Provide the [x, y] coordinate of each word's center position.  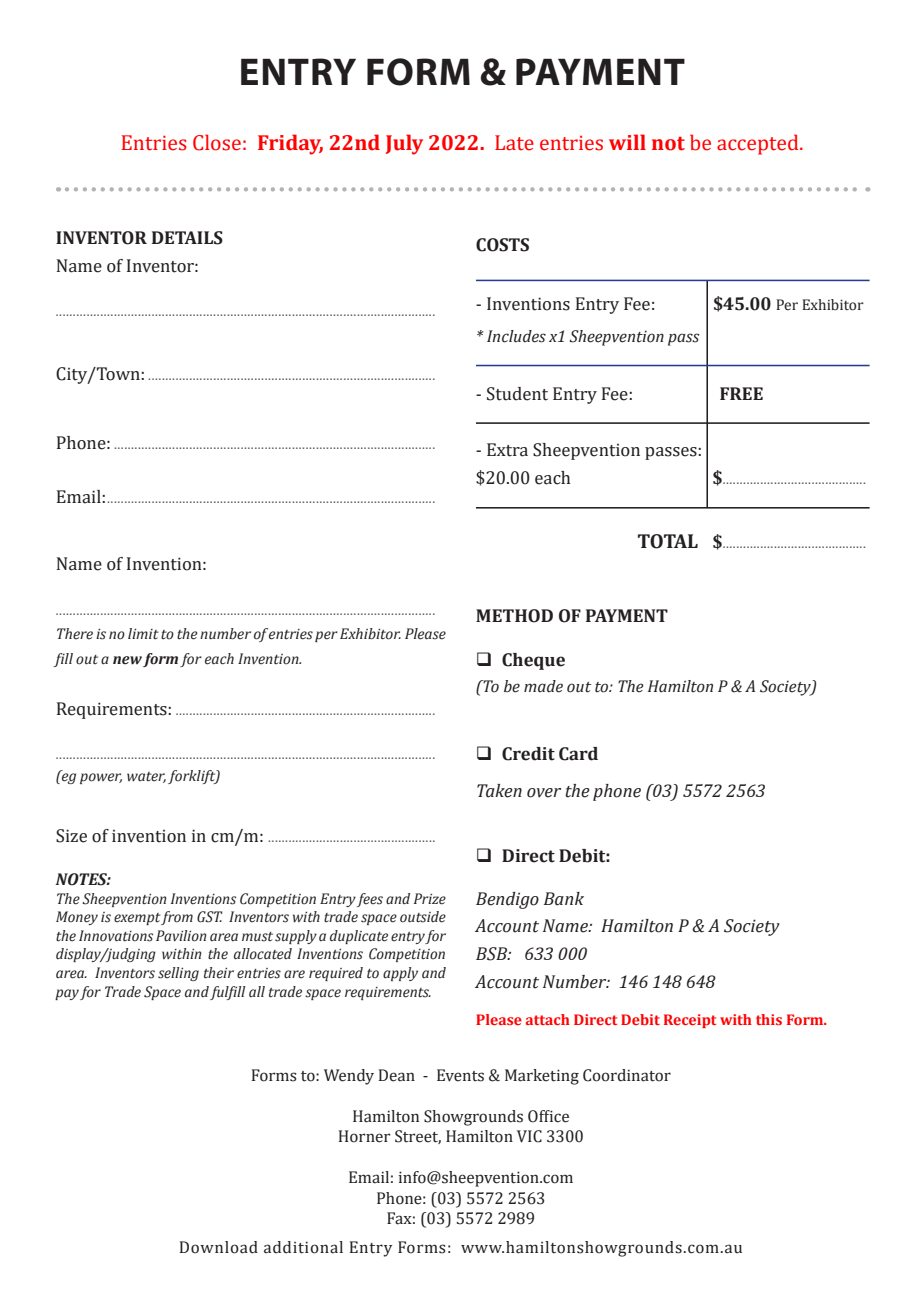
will [627, 142]
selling [178, 974]
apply [400, 974]
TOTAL [668, 541]
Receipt [690, 1021]
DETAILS [187, 238]
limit [143, 634]
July [404, 144]
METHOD [514, 616]
